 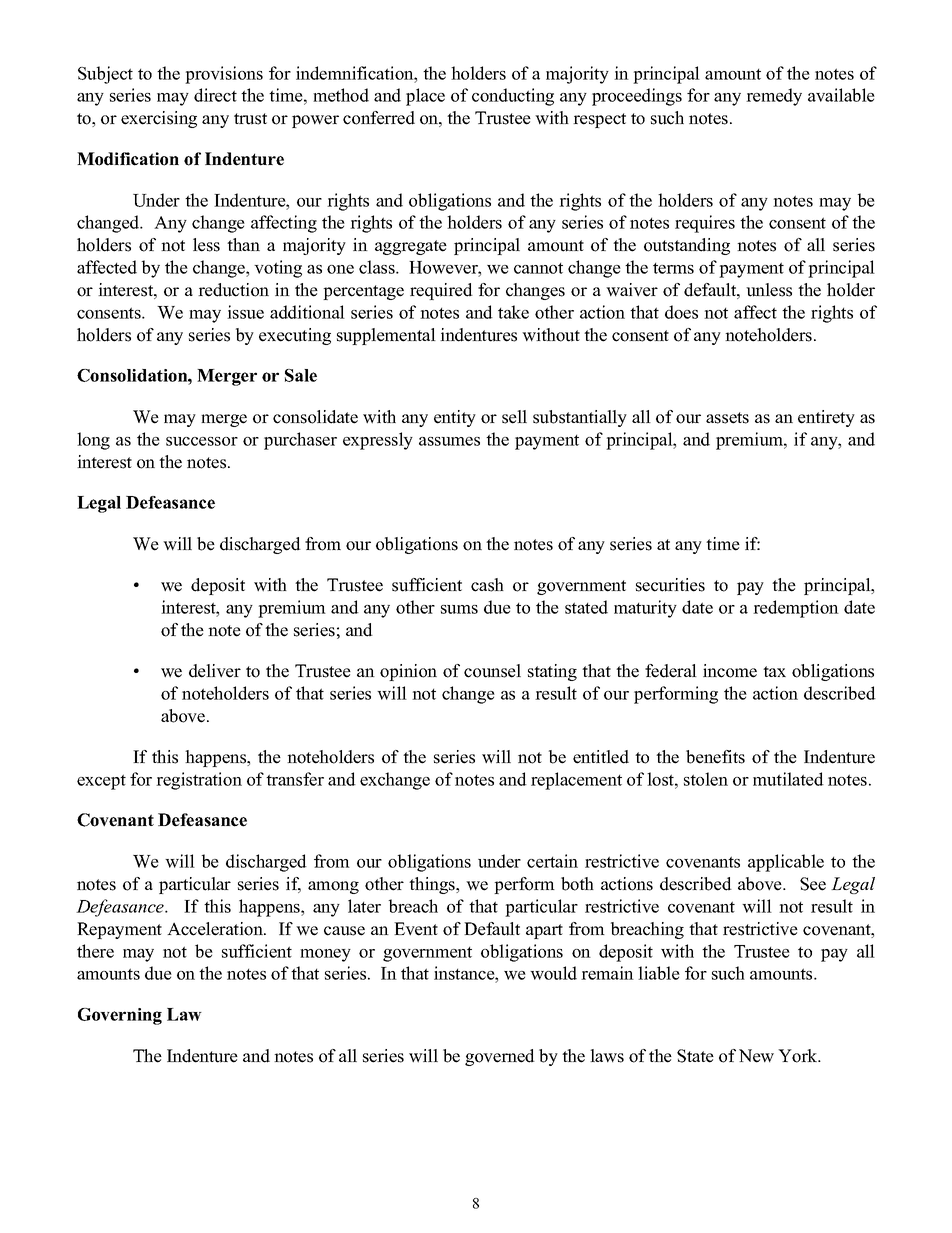 I want to click on issue, so click(x=245, y=312).
